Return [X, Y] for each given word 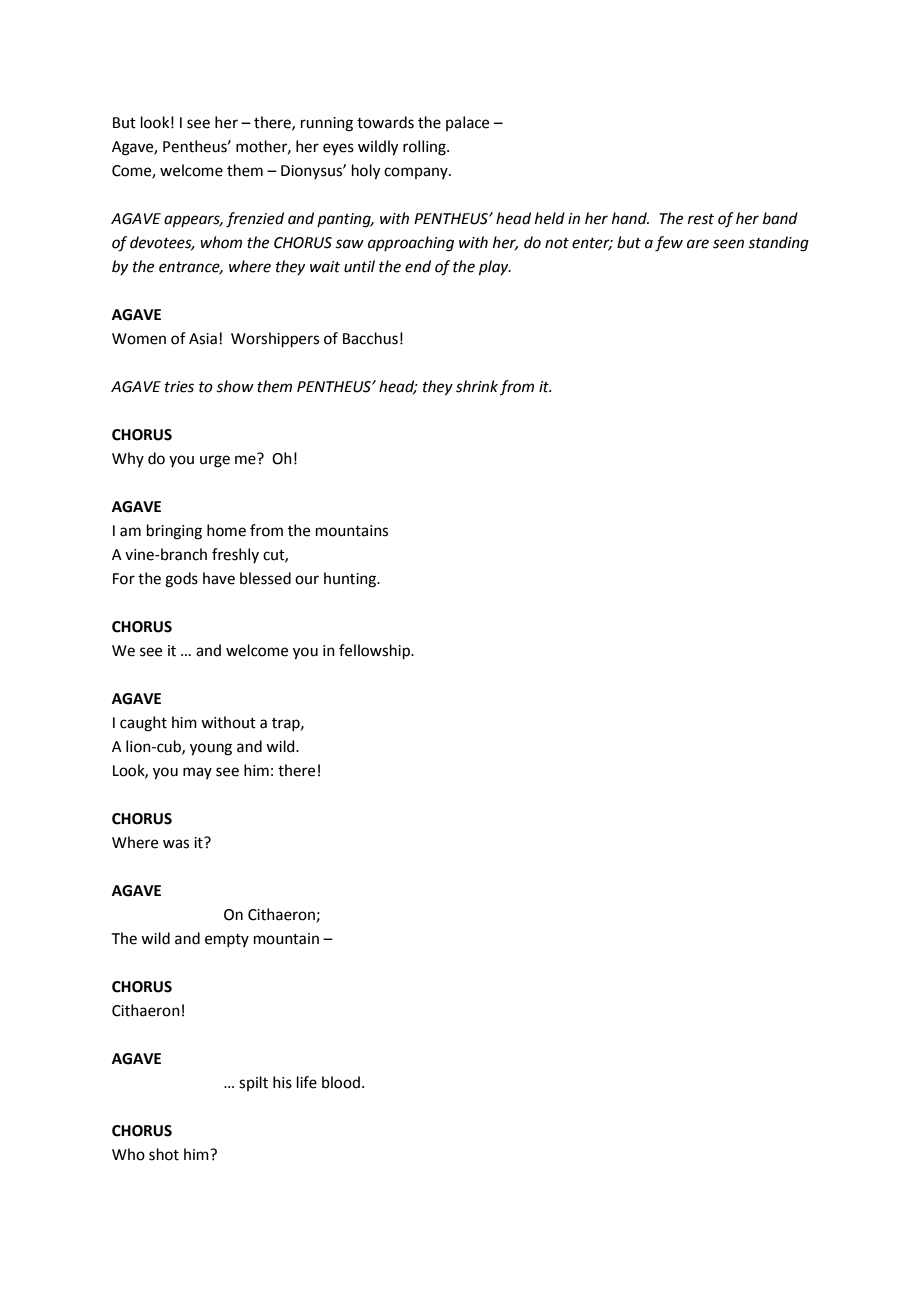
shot [164, 1154]
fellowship [375, 651]
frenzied [255, 220]
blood [341, 1082]
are [698, 244]
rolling [425, 148]
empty [227, 940]
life [307, 1082]
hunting [351, 580]
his [282, 1082]
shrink [477, 386]
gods [181, 580]
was [176, 844]
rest [701, 219]
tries [179, 387]
